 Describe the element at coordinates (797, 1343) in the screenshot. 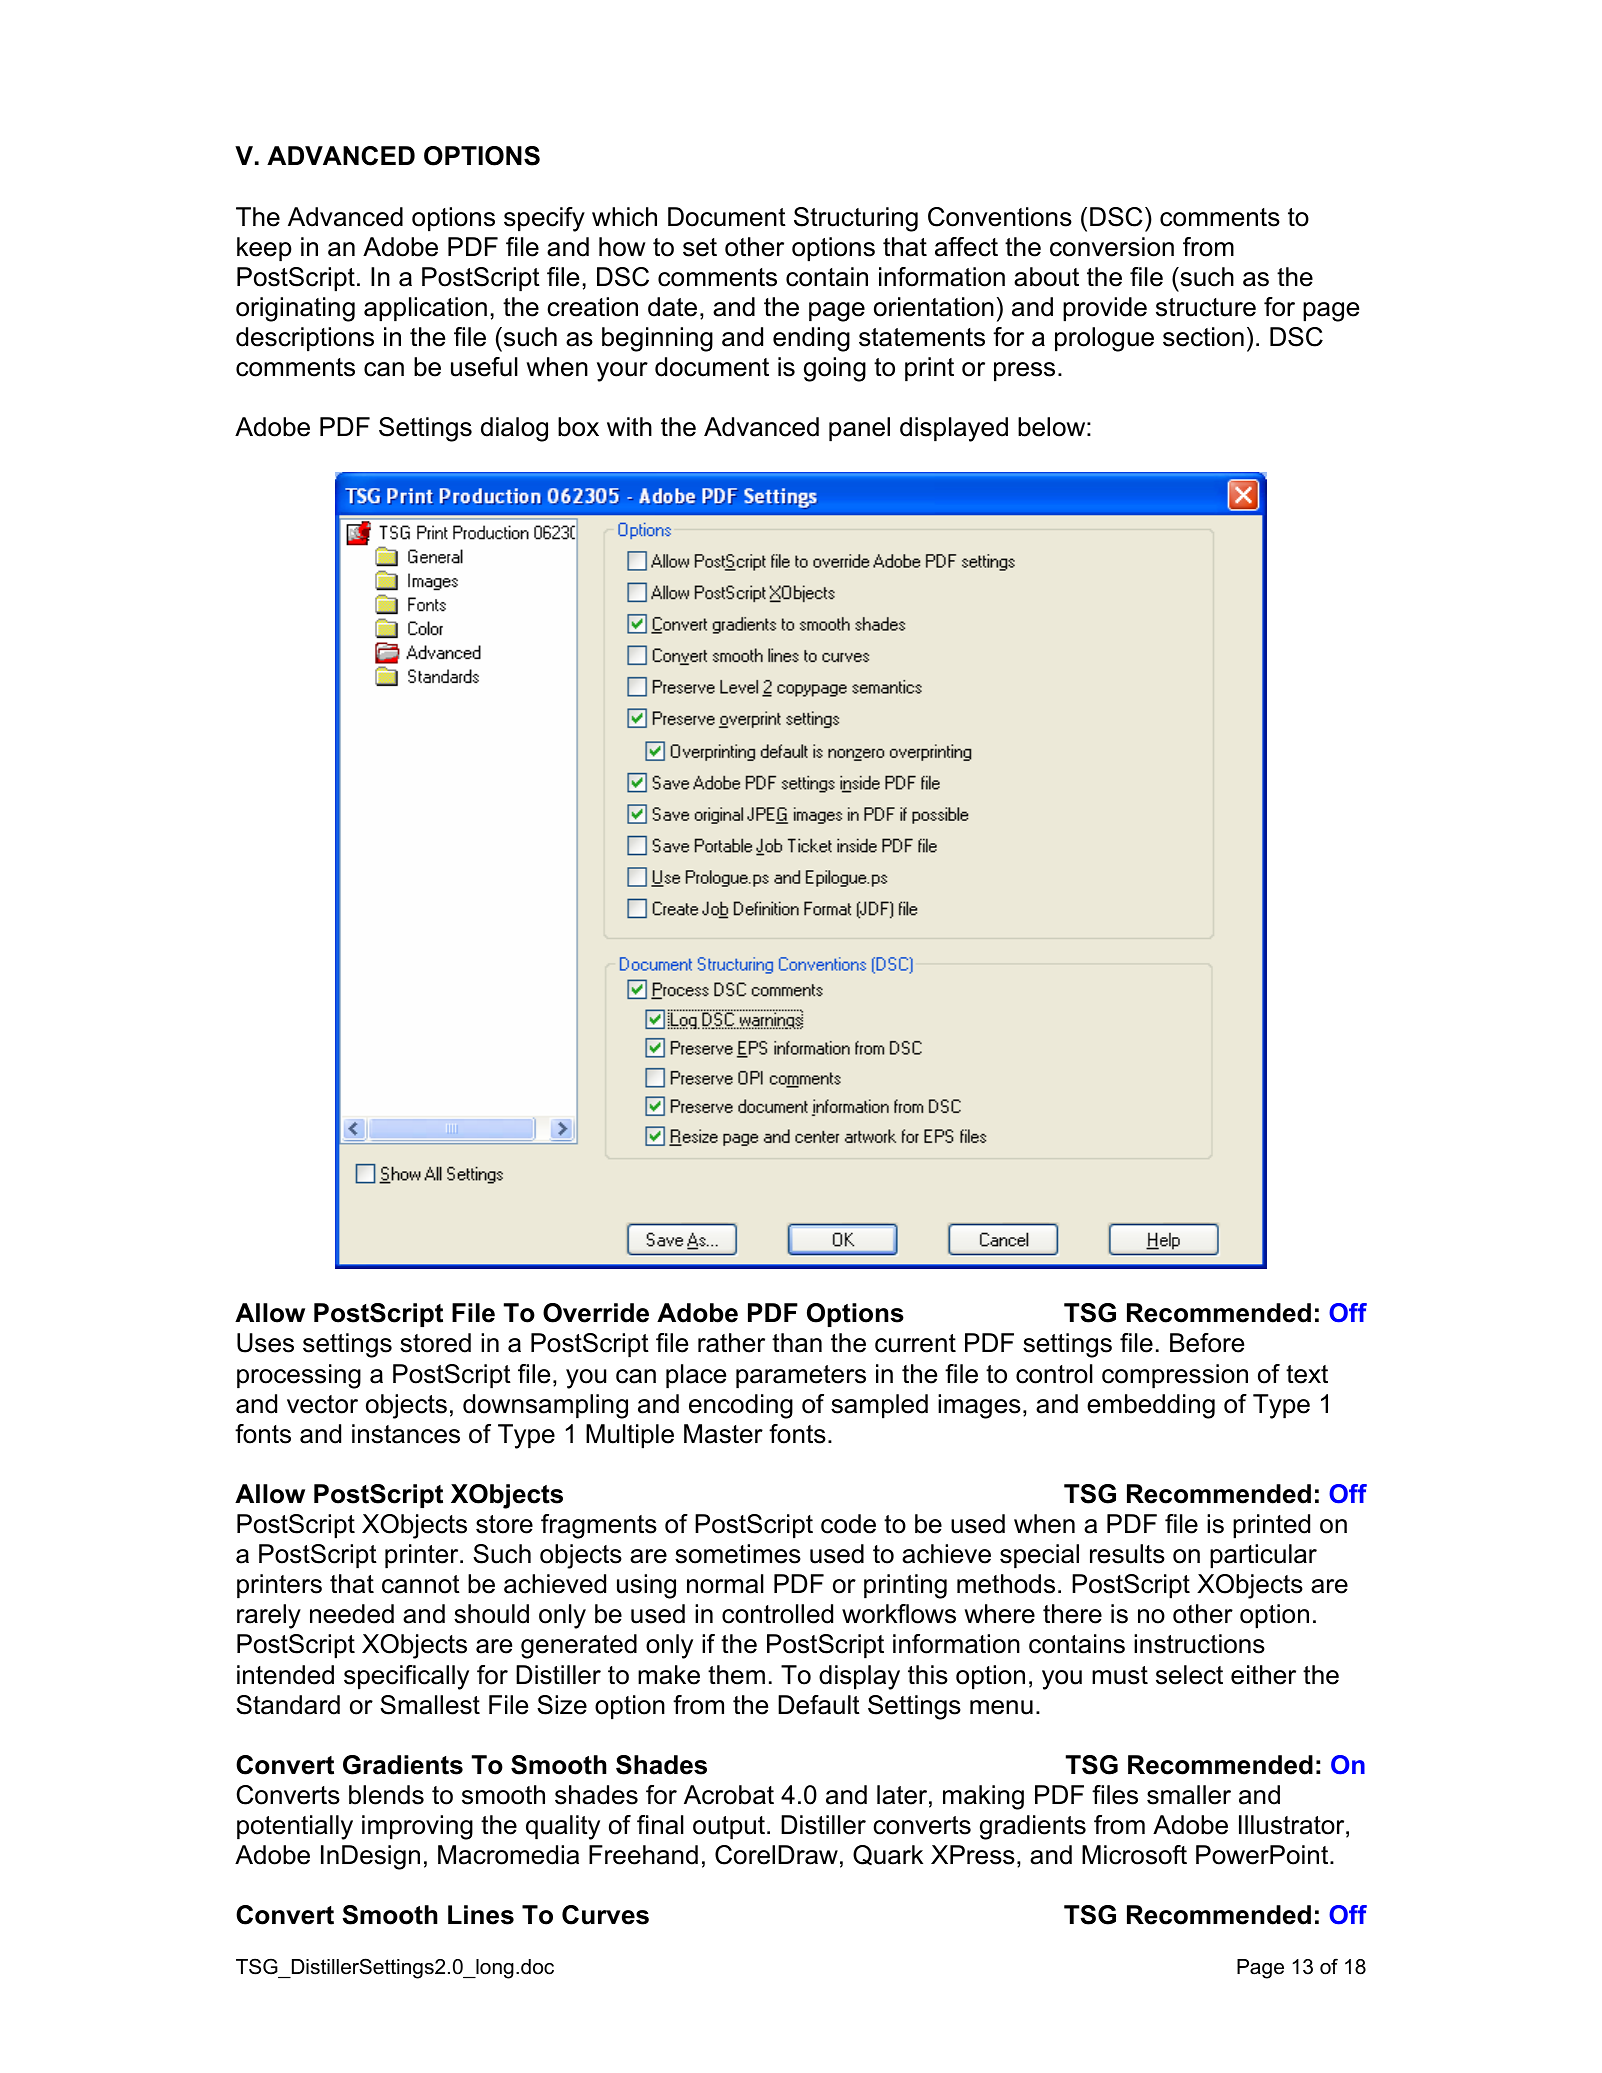

I see `than` at that location.
